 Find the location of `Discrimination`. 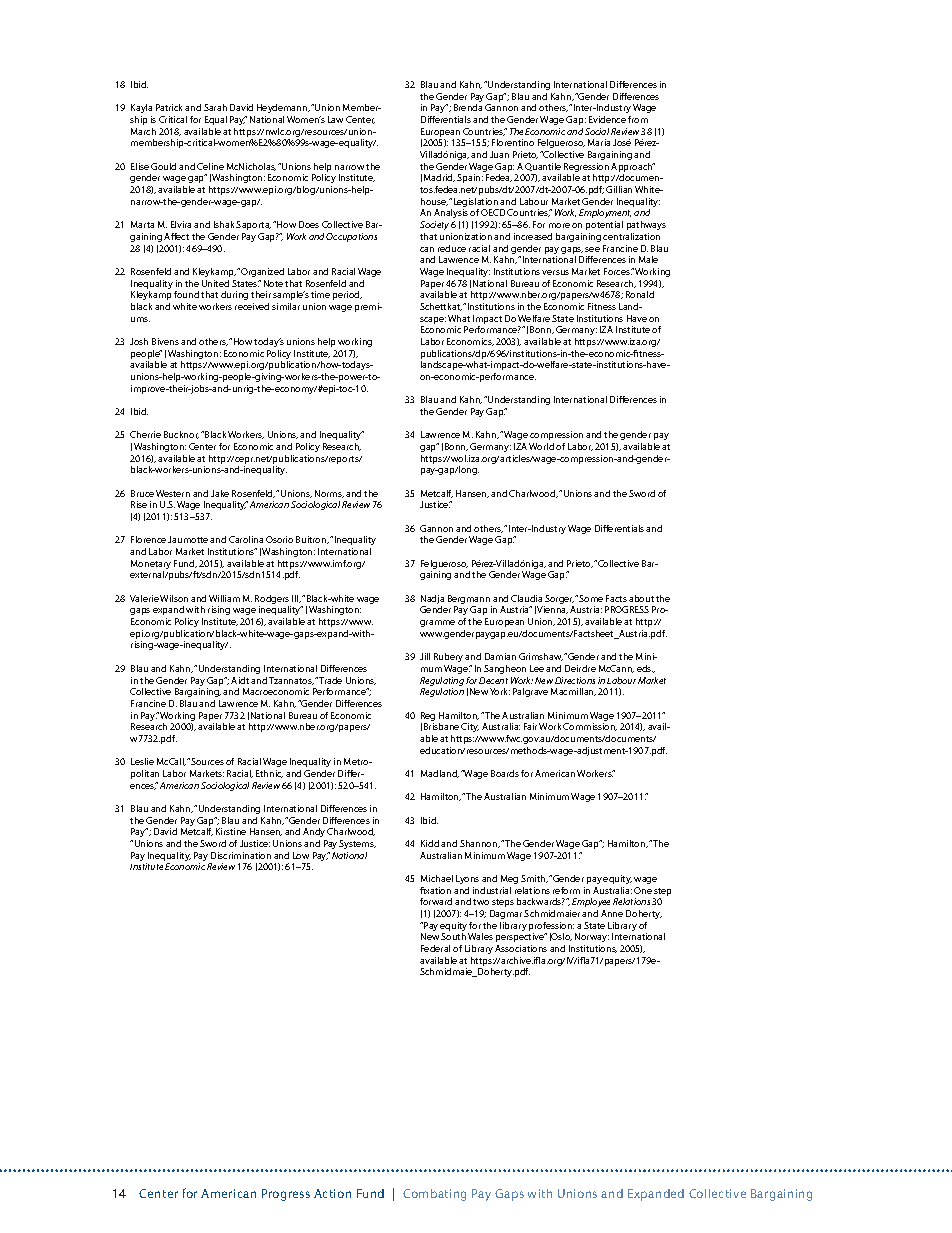

Discrimination is located at coordinates (241, 855).
